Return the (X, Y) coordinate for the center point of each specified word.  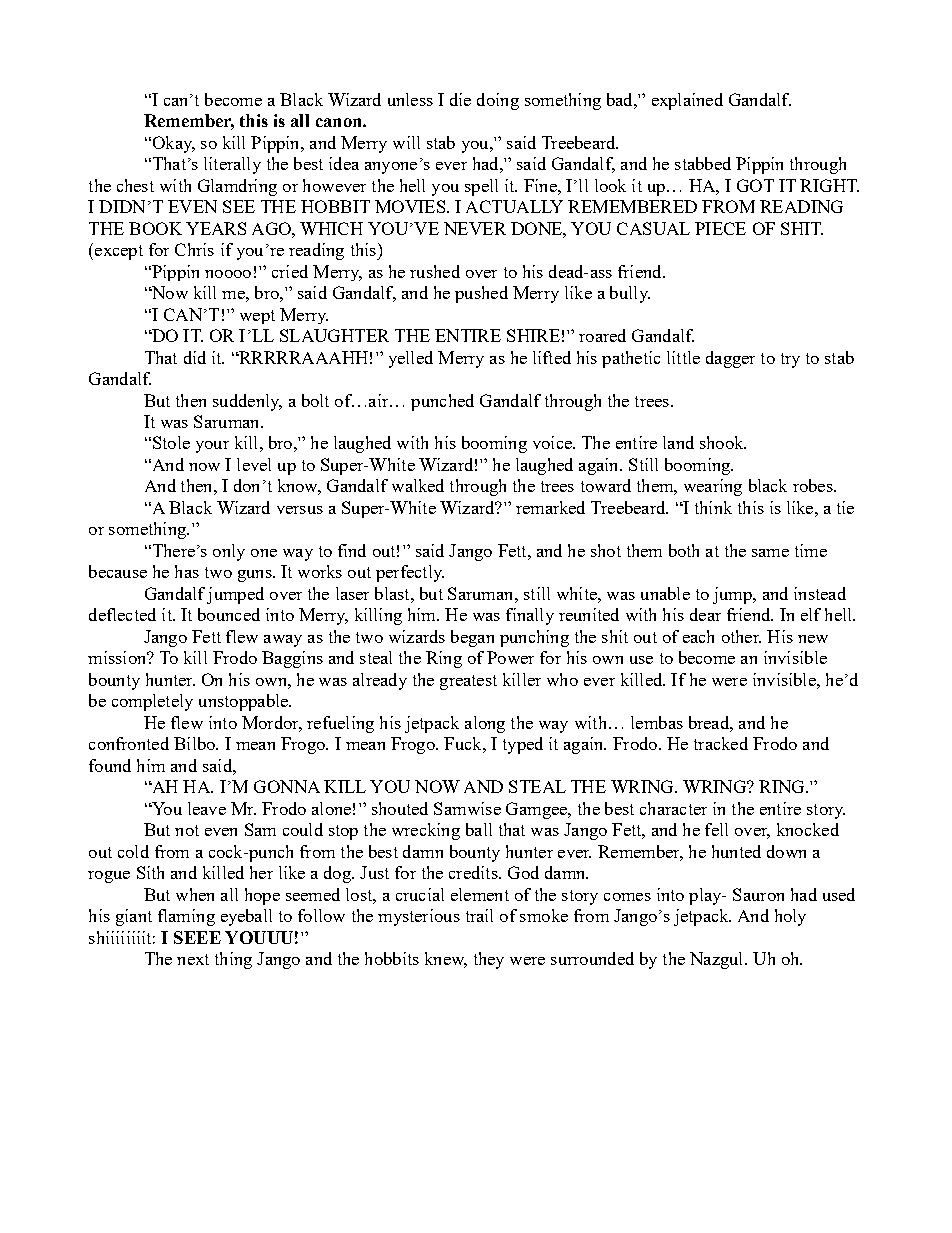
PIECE (720, 228)
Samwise (467, 808)
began (472, 638)
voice (553, 442)
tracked (721, 743)
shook (723, 442)
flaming (186, 917)
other (741, 636)
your (212, 447)
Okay (172, 144)
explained (687, 101)
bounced (229, 614)
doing (498, 101)
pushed (481, 294)
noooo (228, 274)
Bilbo (195, 743)
